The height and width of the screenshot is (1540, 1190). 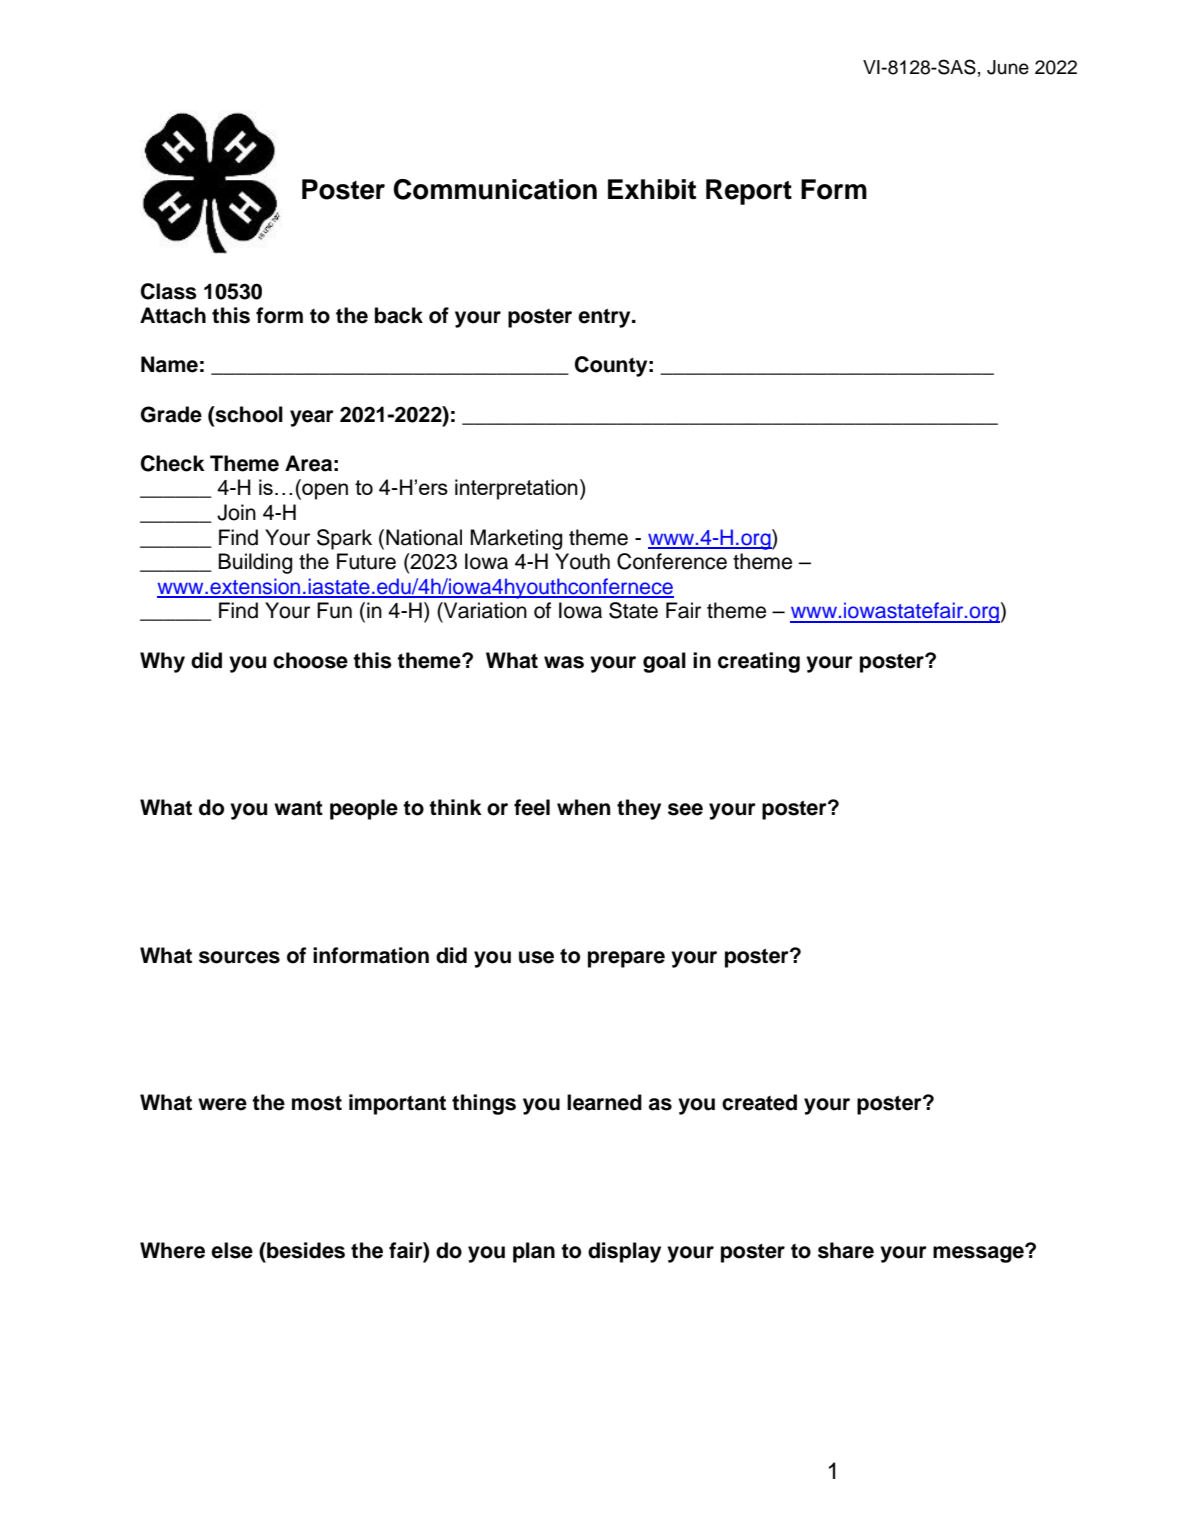 What do you see at coordinates (652, 189) in the screenshot?
I see `Exhibit` at bounding box center [652, 189].
